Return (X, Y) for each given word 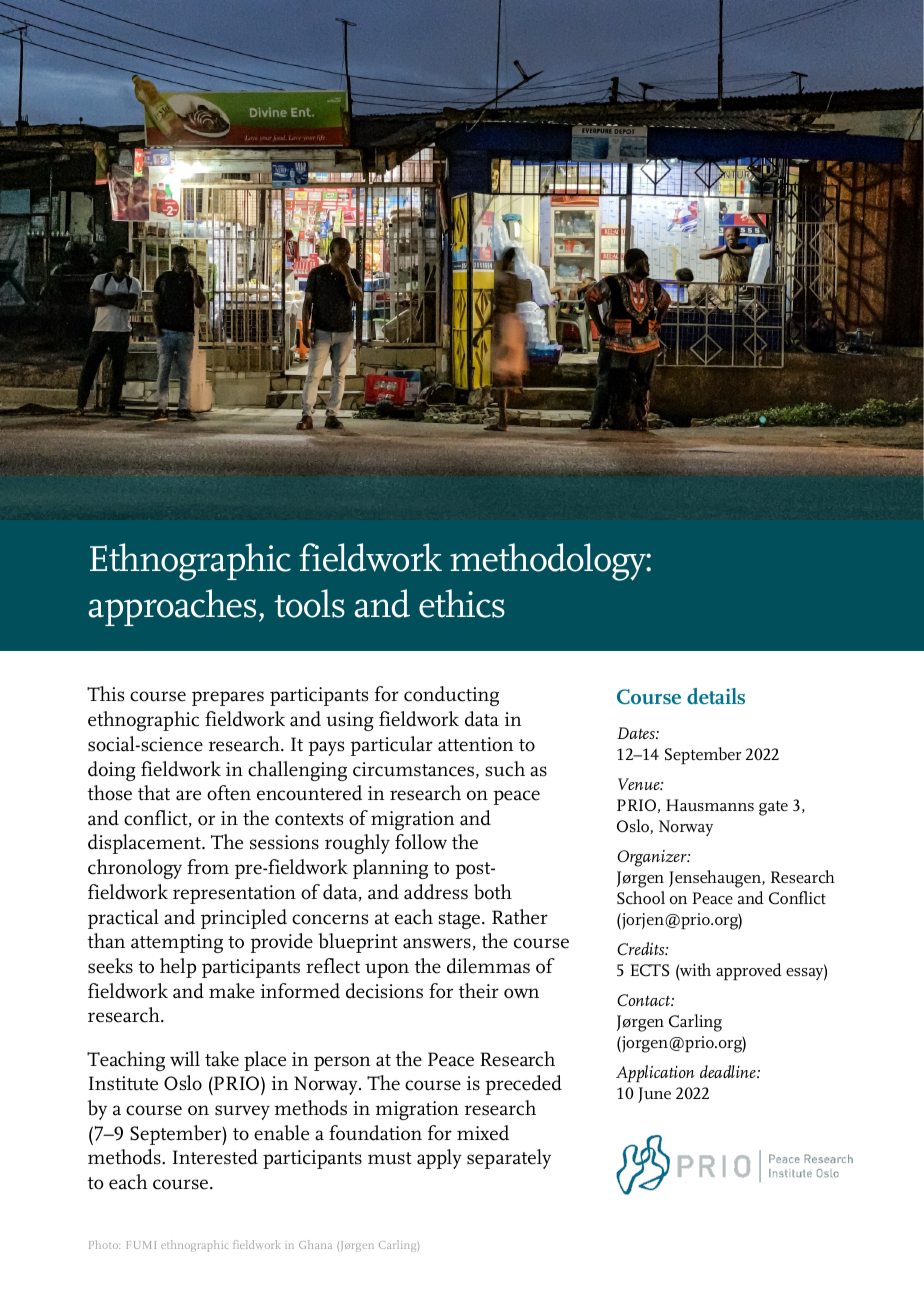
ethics (462, 603)
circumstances (413, 769)
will (185, 1058)
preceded (523, 1085)
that (154, 793)
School (641, 898)
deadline (729, 1071)
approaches (172, 607)
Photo (104, 1244)
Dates (637, 733)
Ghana (315, 1244)
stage (460, 920)
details (716, 696)
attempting (177, 943)
